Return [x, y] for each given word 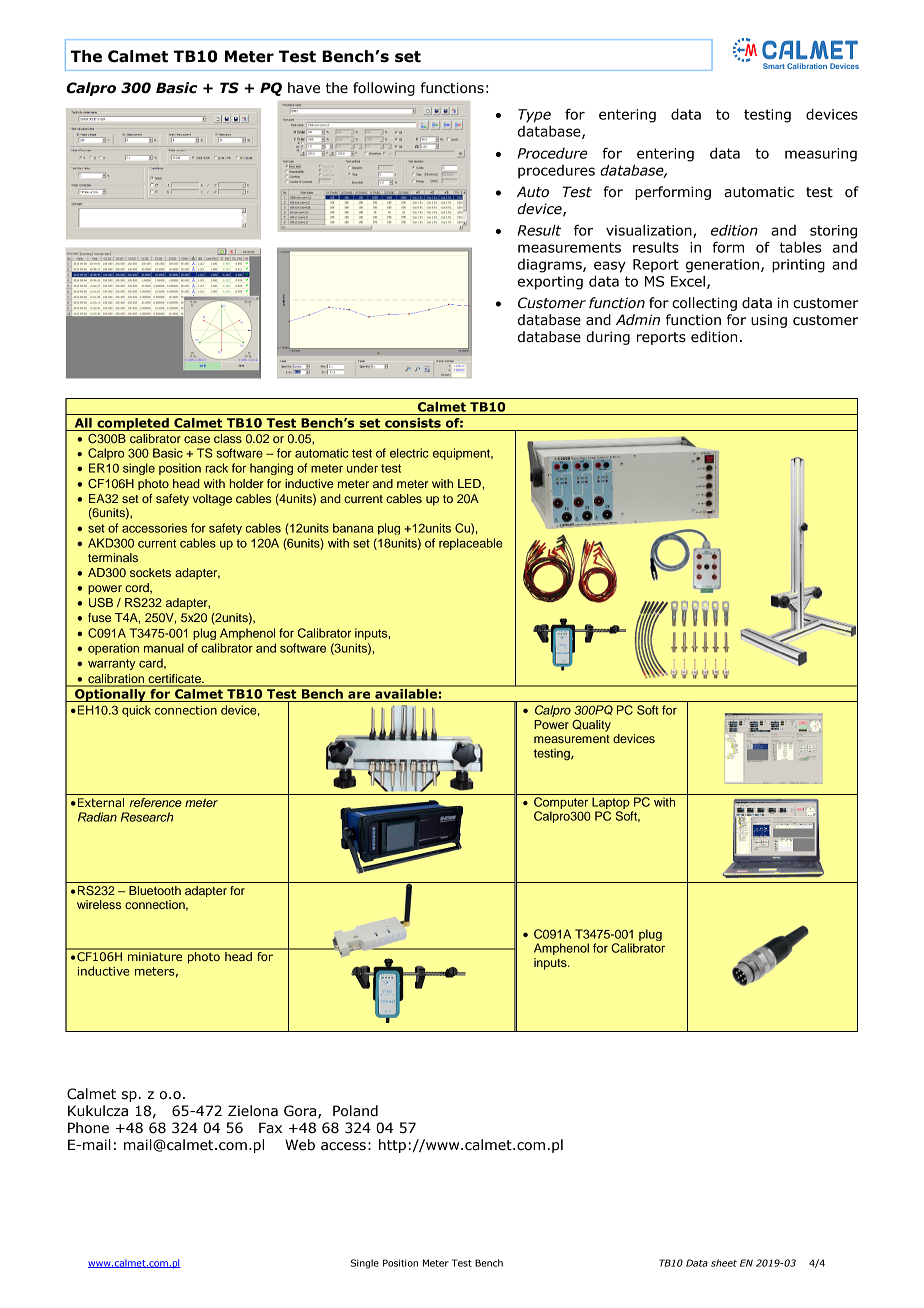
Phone [88, 1128]
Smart [774, 66]
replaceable [470, 544]
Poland [355, 1111]
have [304, 88]
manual [164, 648]
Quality [591, 726]
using [769, 321]
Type [534, 116]
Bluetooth [155, 890]
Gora [301, 1112]
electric [409, 453]
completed [133, 424]
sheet [724, 1263]
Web [300, 1145]
